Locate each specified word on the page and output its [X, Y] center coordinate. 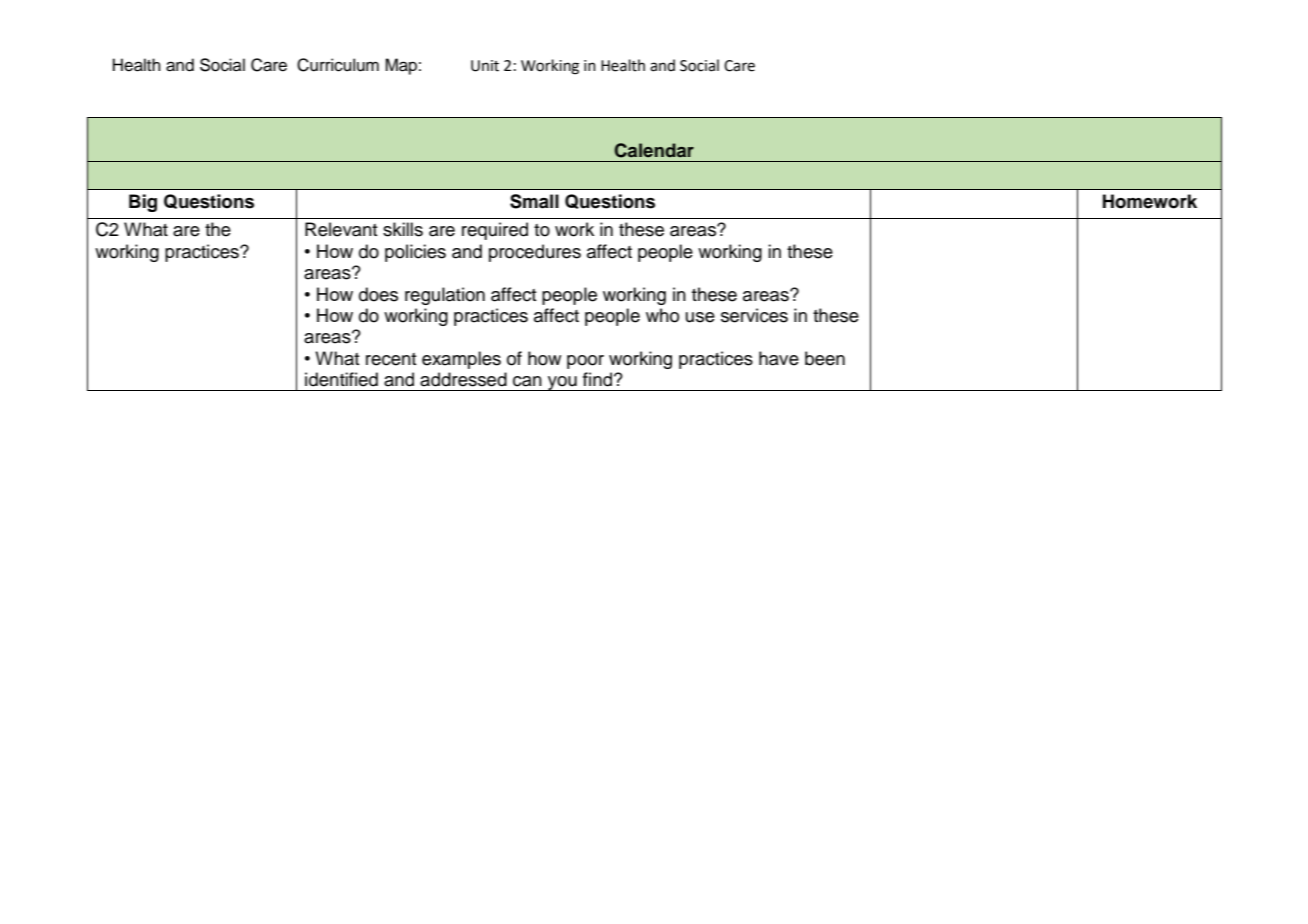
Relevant [341, 229]
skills [403, 229]
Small [534, 201]
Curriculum [338, 65]
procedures [535, 253]
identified [341, 379]
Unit [485, 66]
